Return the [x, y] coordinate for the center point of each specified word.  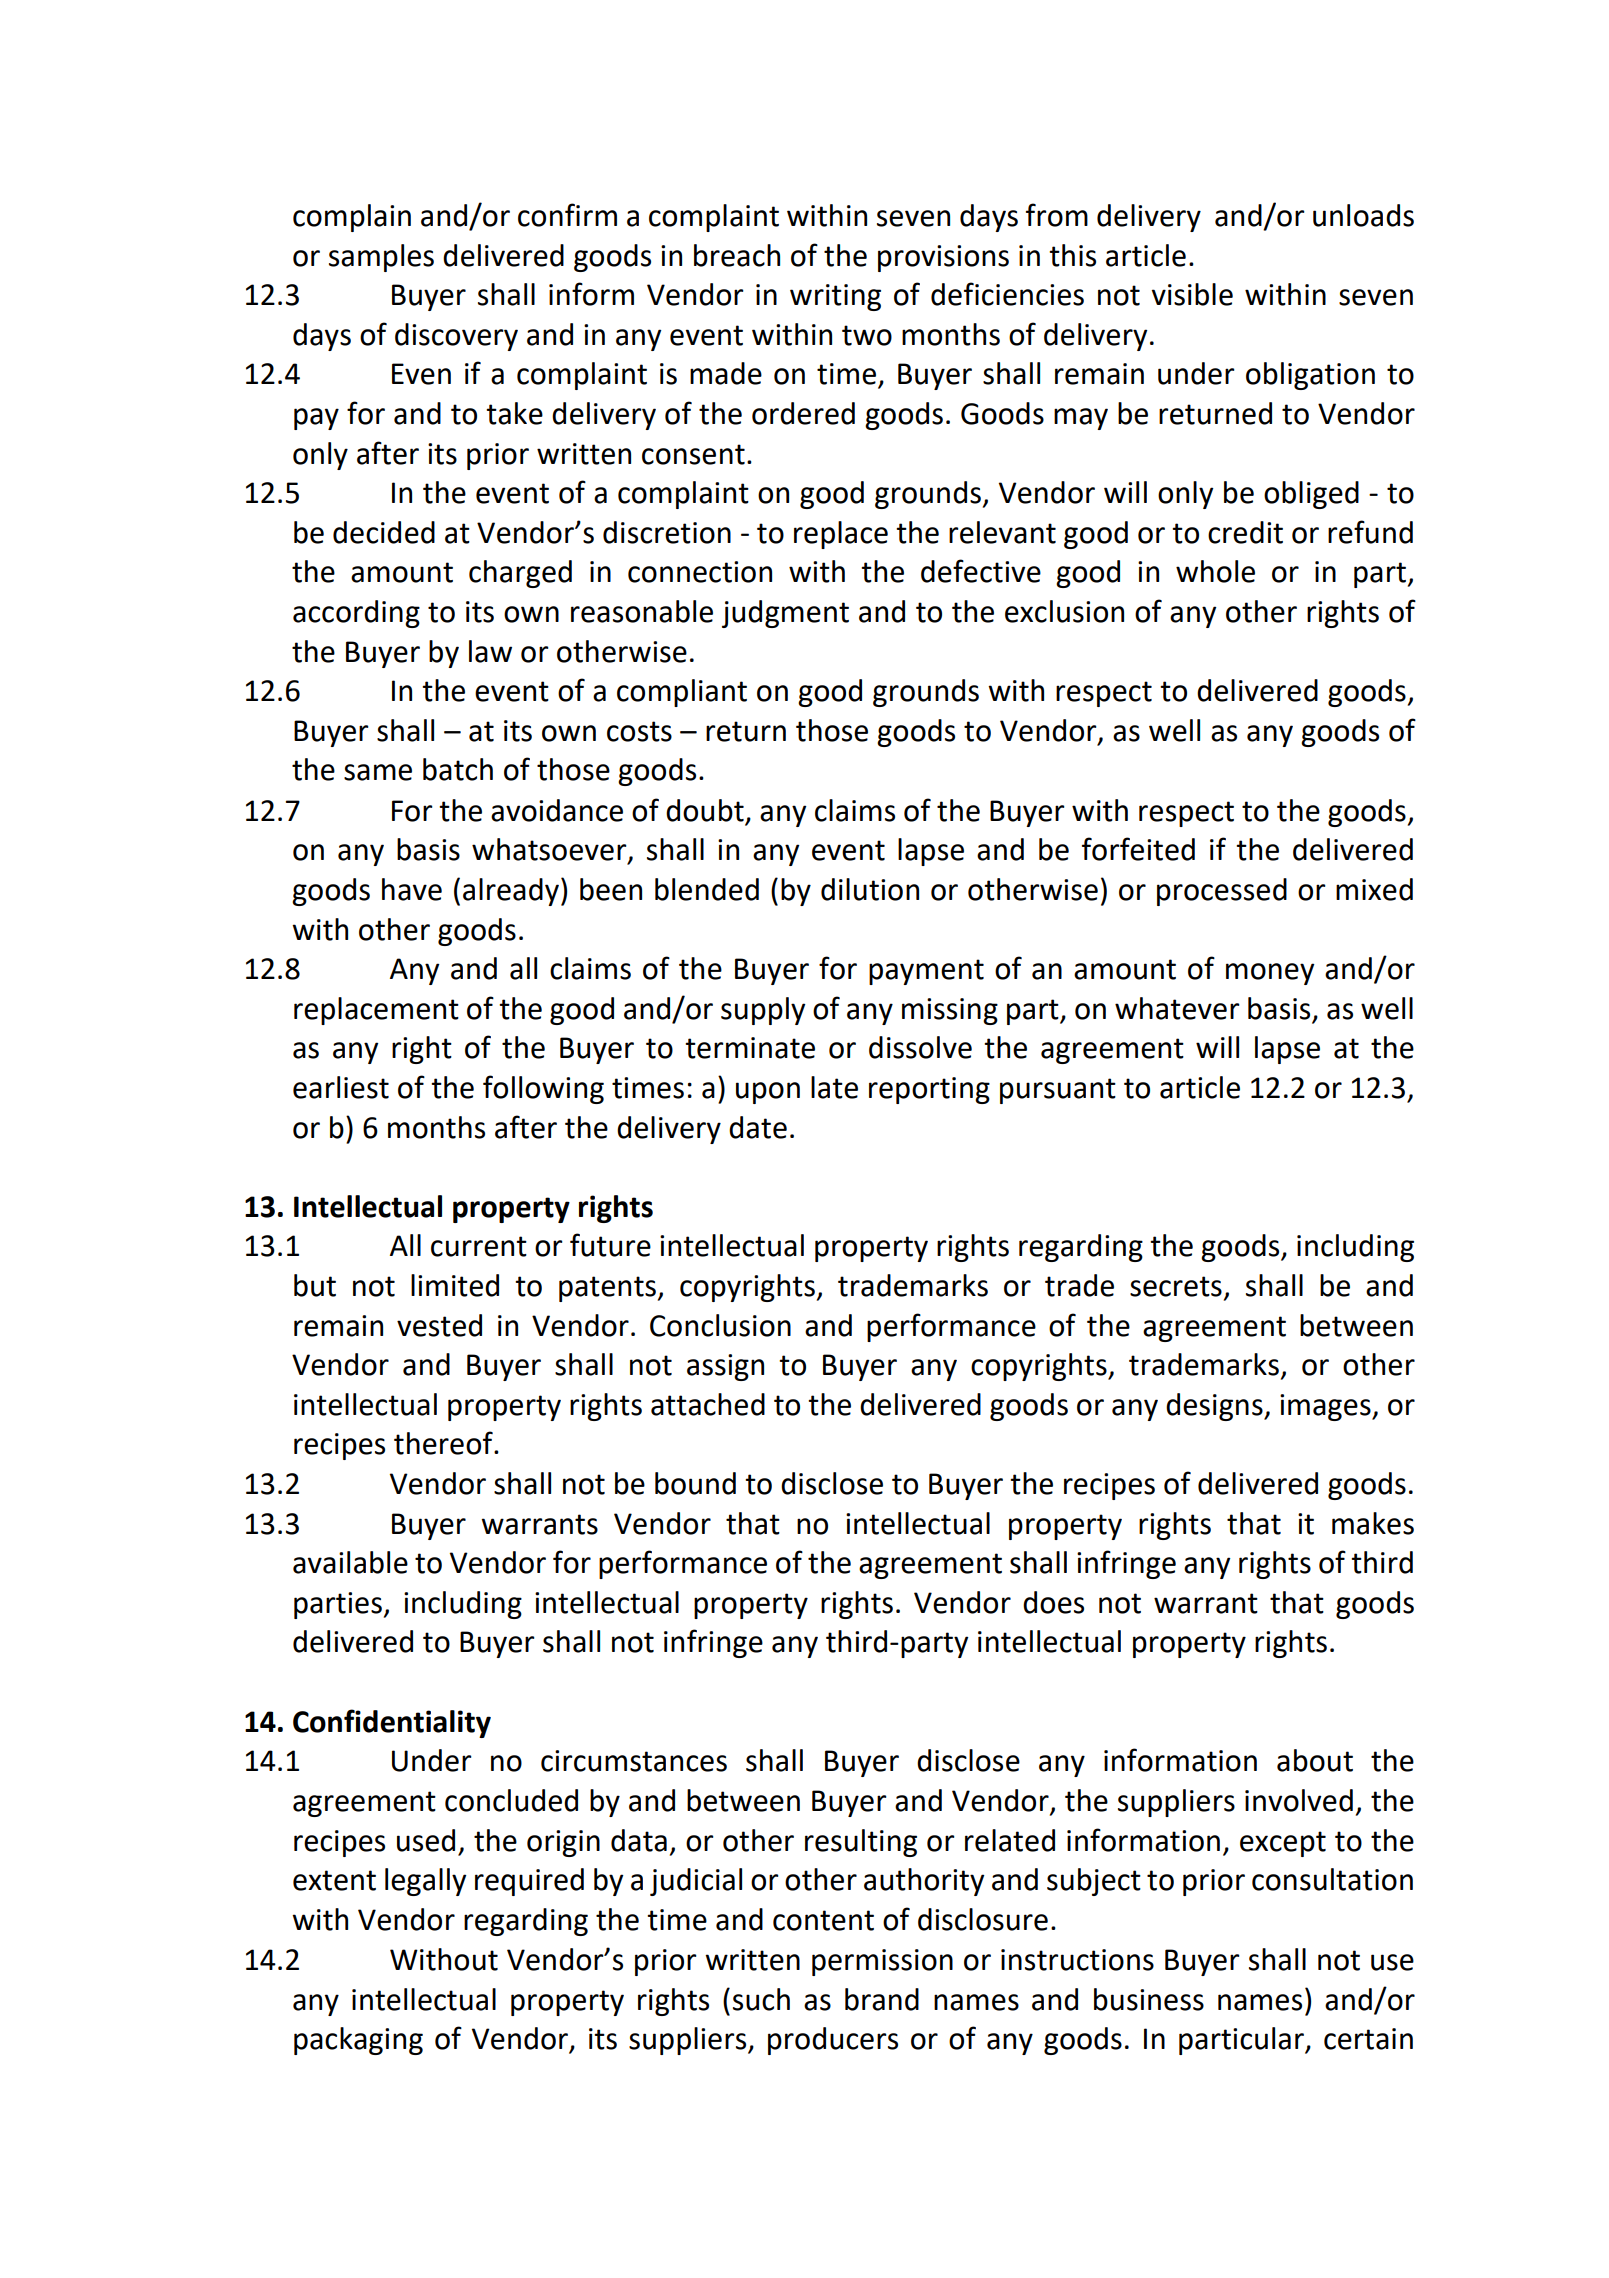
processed [1222, 892]
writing [835, 297]
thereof [444, 1443]
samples [381, 258]
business [1149, 1999]
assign [725, 1367]
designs [1215, 1407]
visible [1192, 294]
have [412, 889]
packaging [358, 2041]
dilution [870, 889]
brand [882, 1999]
